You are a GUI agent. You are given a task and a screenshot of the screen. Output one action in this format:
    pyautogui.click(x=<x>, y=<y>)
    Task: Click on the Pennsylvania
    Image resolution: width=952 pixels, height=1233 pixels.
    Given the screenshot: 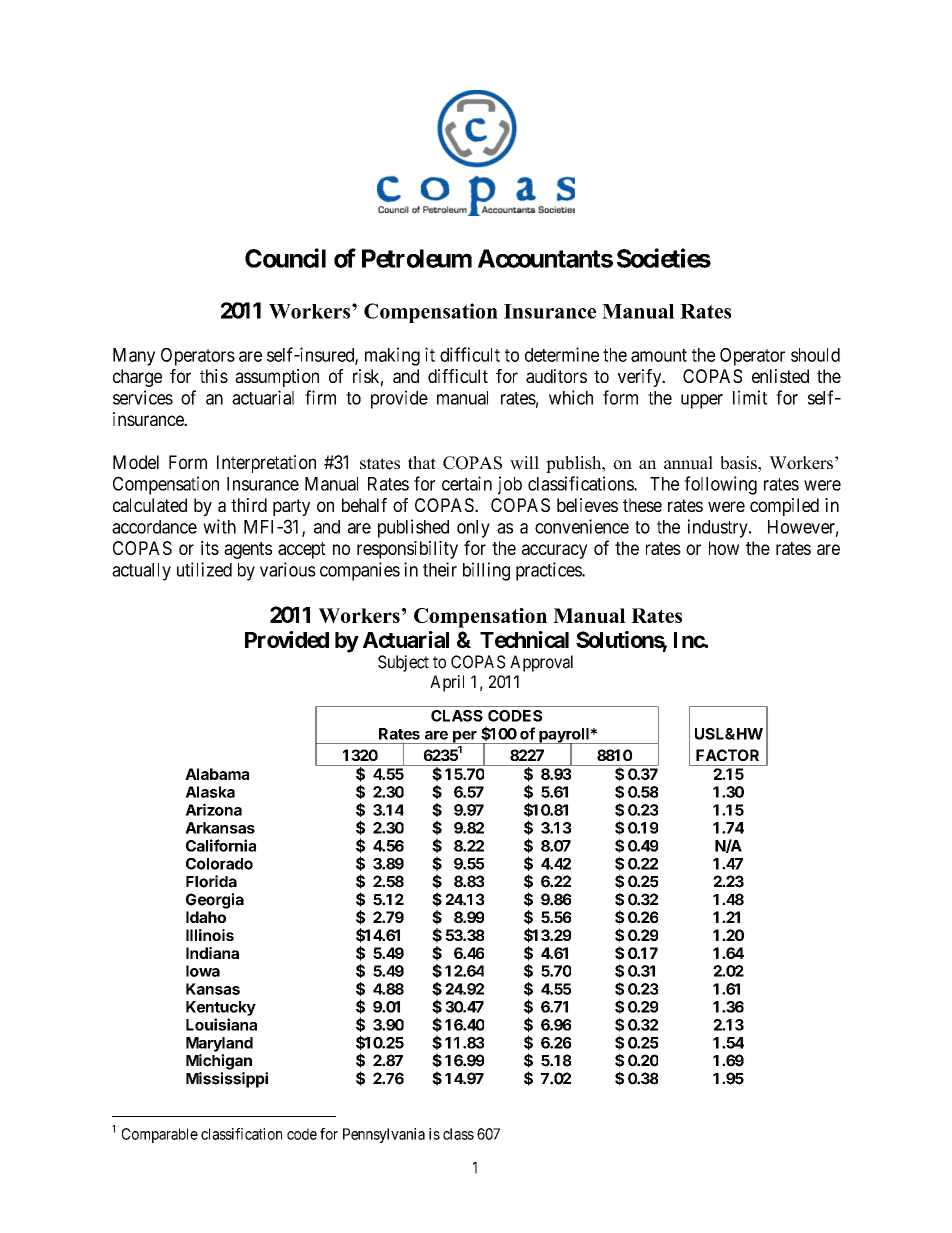 What is the action you would take?
    pyautogui.click(x=384, y=1135)
